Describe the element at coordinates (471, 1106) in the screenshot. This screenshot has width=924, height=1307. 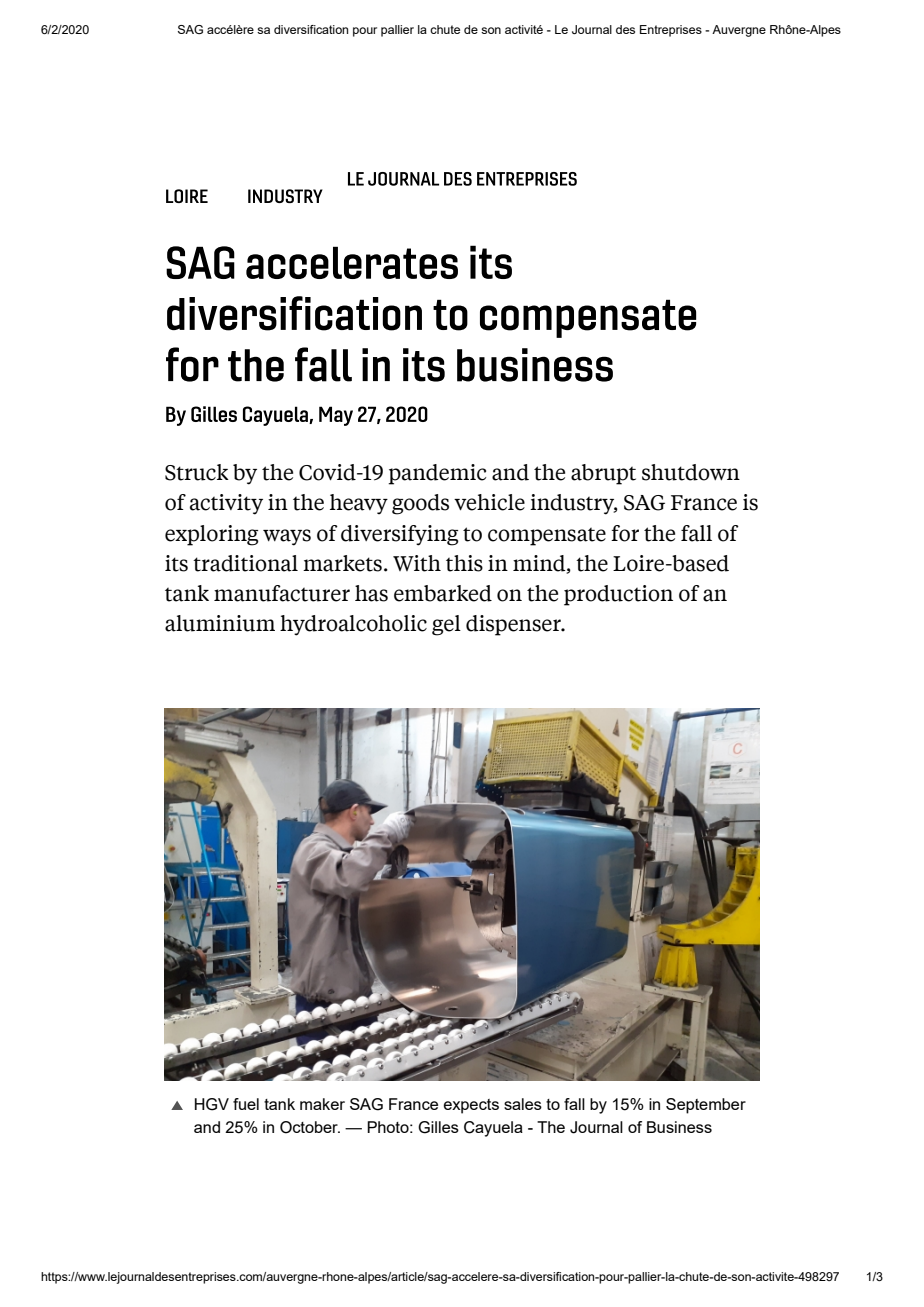
I see `expects` at that location.
